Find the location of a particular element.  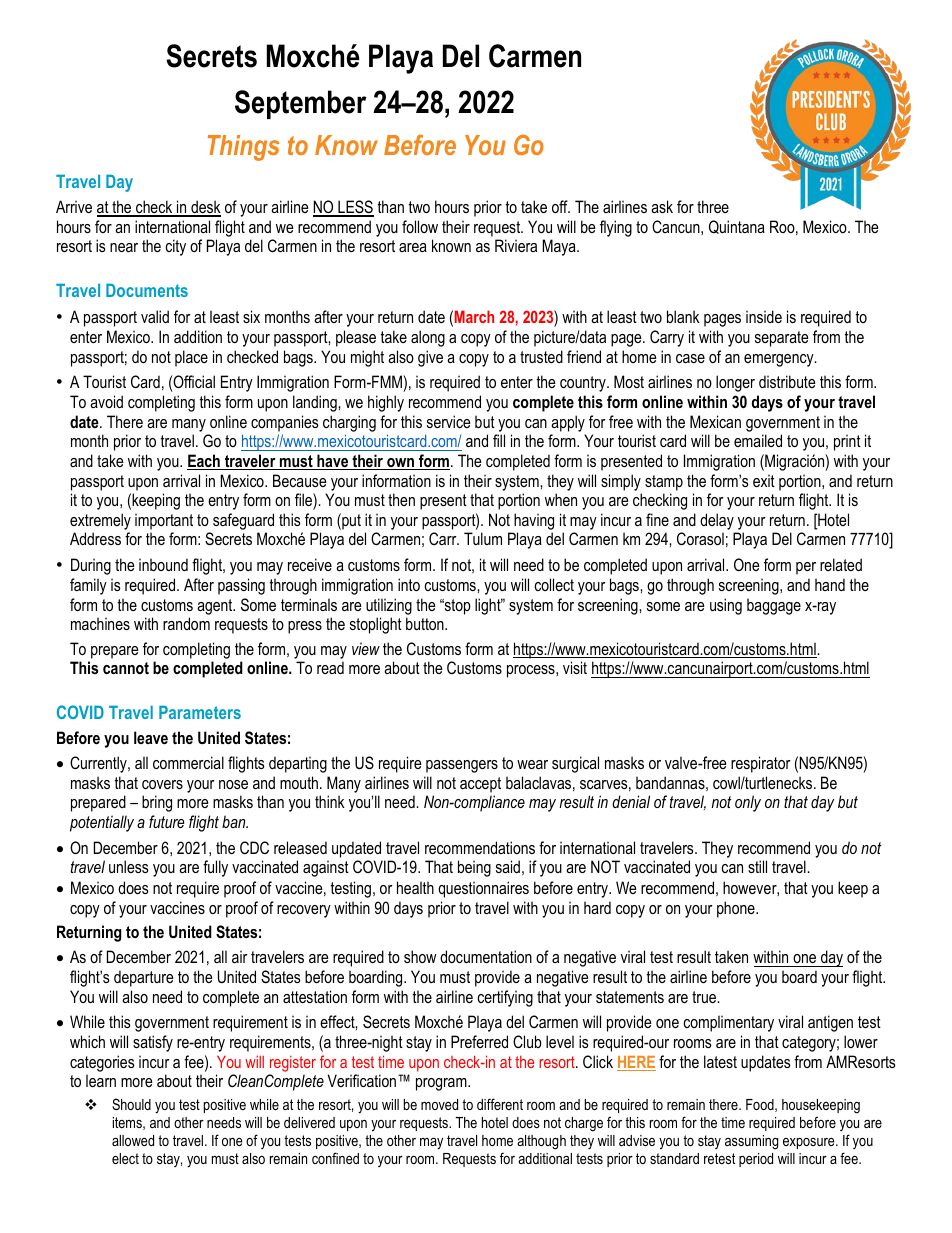

departure is located at coordinates (144, 978).
